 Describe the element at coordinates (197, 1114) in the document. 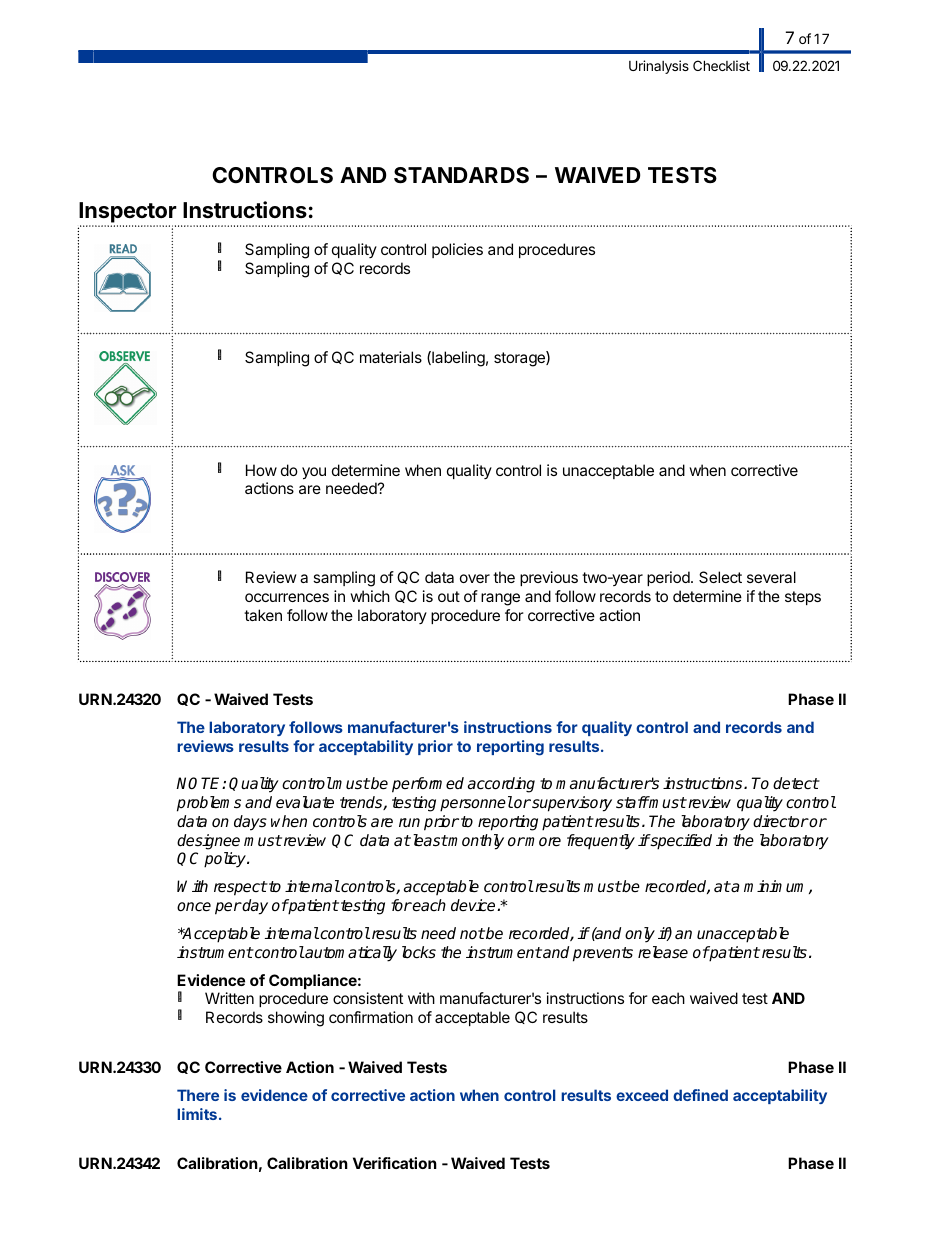

I see `limits` at that location.
